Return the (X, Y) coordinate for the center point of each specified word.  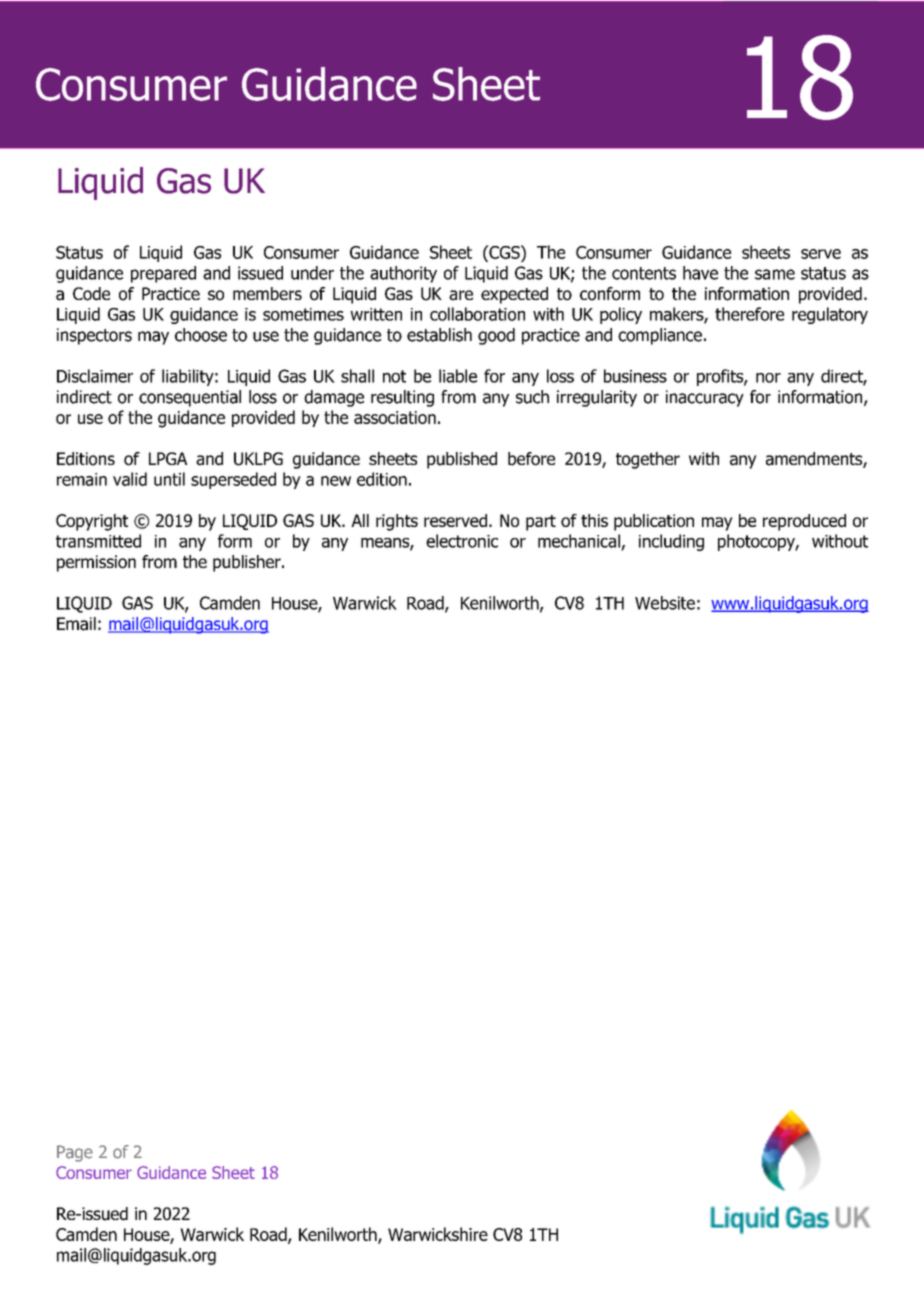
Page (75, 1153)
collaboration (477, 314)
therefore (749, 314)
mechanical (579, 541)
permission (96, 563)
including (671, 542)
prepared (163, 274)
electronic (462, 541)
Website (665, 603)
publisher (248, 563)
